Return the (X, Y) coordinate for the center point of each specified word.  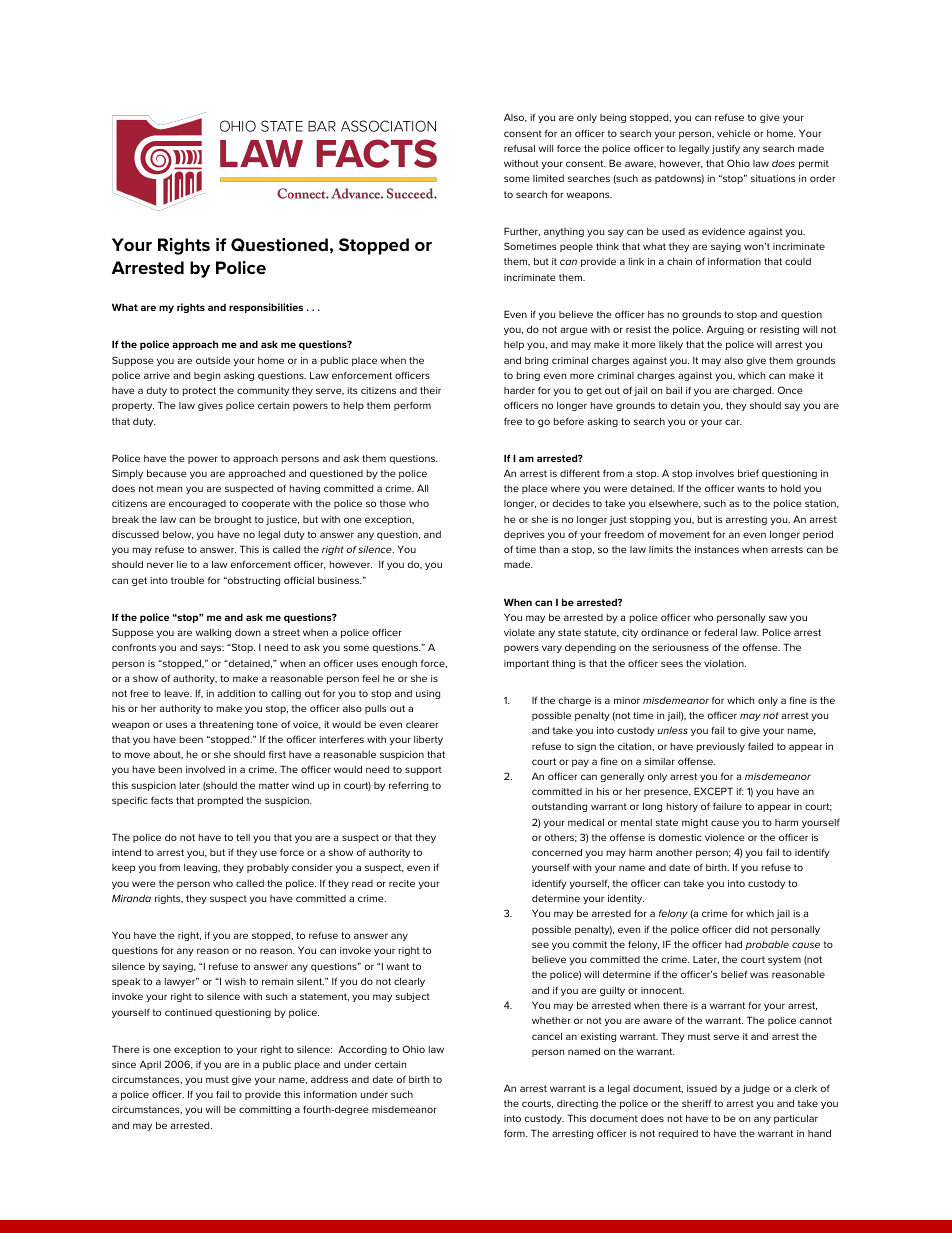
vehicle (734, 133)
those (393, 503)
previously (721, 747)
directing (577, 1104)
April (150, 1065)
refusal (519, 148)
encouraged (197, 504)
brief (748, 473)
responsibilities (266, 308)
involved (205, 769)
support (423, 770)
